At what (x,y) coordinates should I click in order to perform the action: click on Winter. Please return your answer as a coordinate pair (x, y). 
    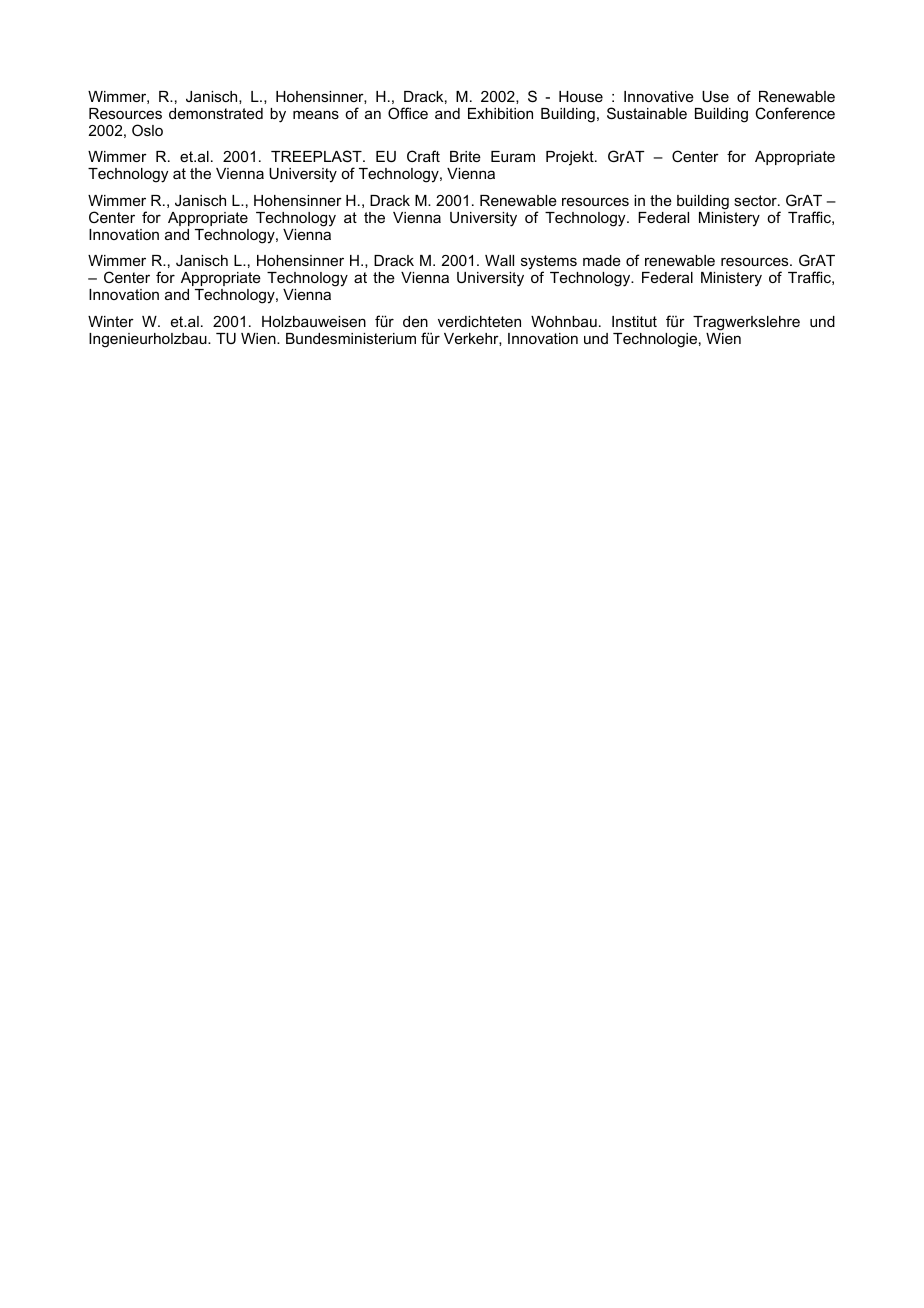
    Looking at the image, I should click on (111, 321).
